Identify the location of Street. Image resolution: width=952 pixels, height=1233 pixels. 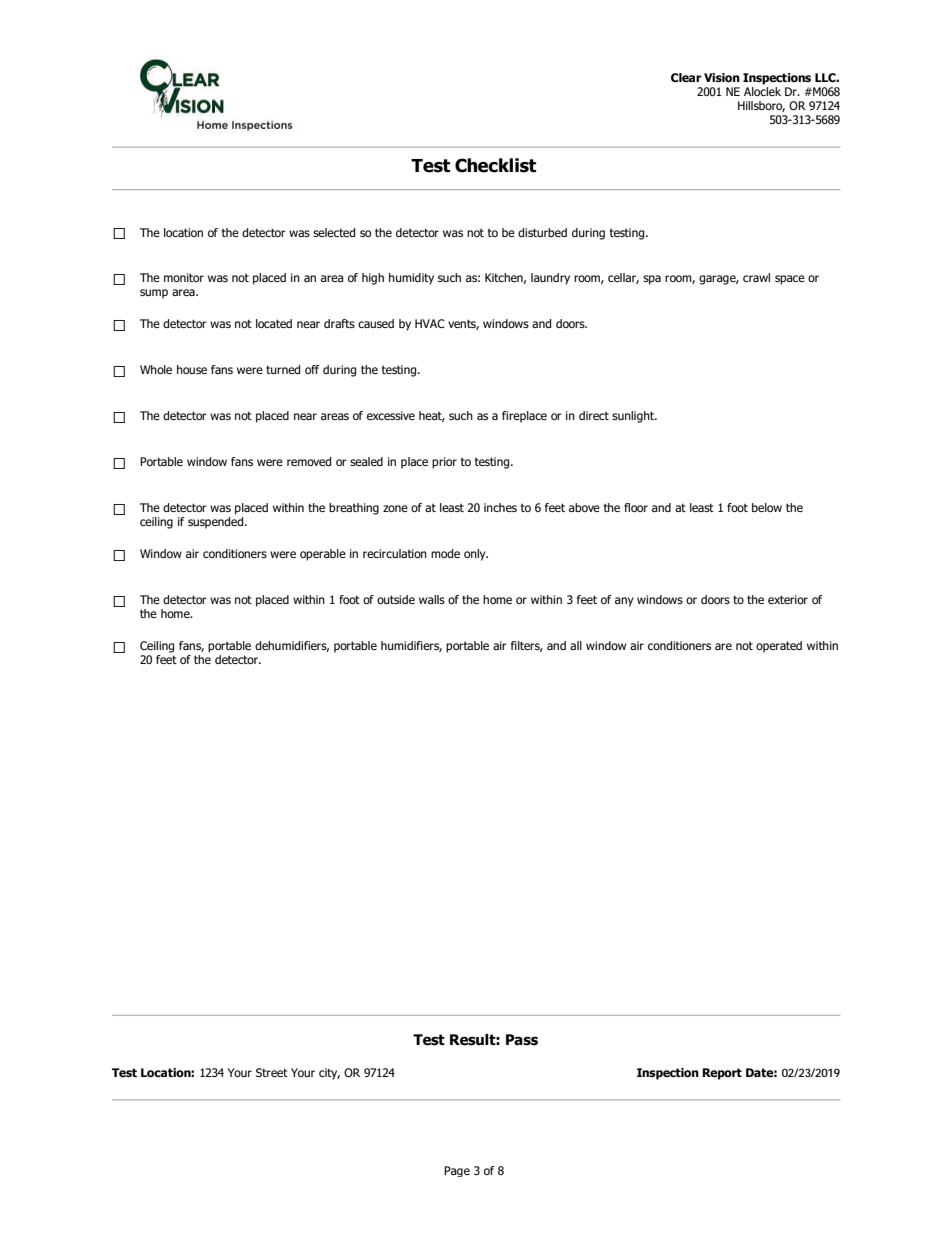
(272, 1072).
